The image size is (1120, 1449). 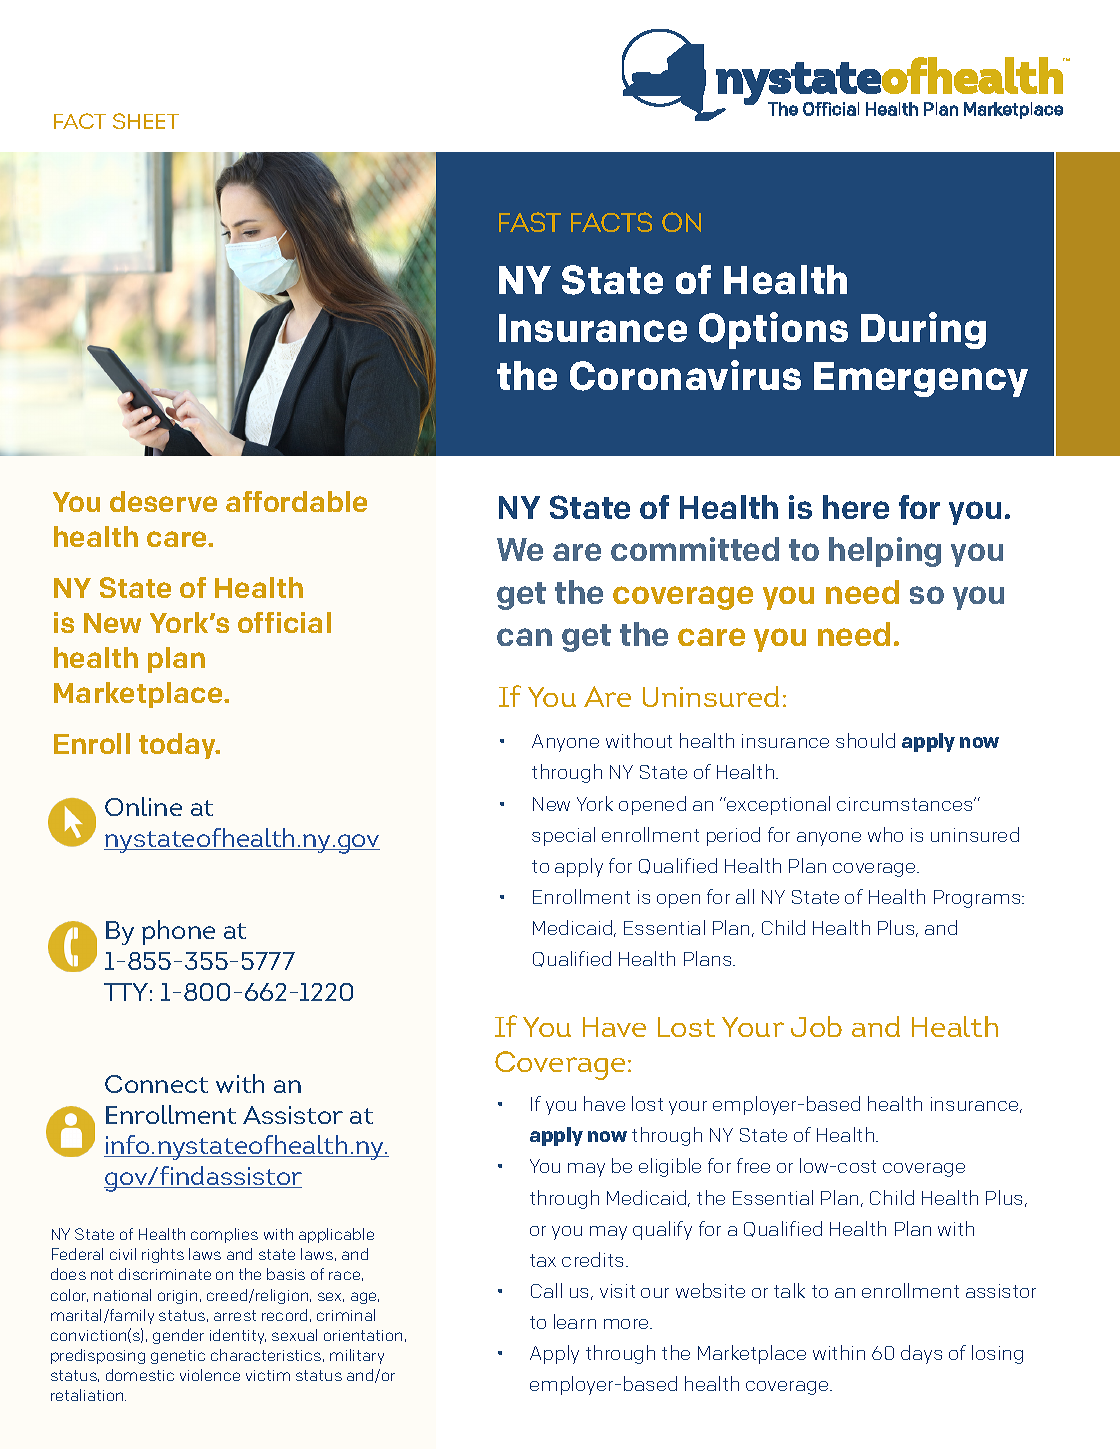 What do you see at coordinates (530, 222) in the image?
I see `FAST` at bounding box center [530, 222].
